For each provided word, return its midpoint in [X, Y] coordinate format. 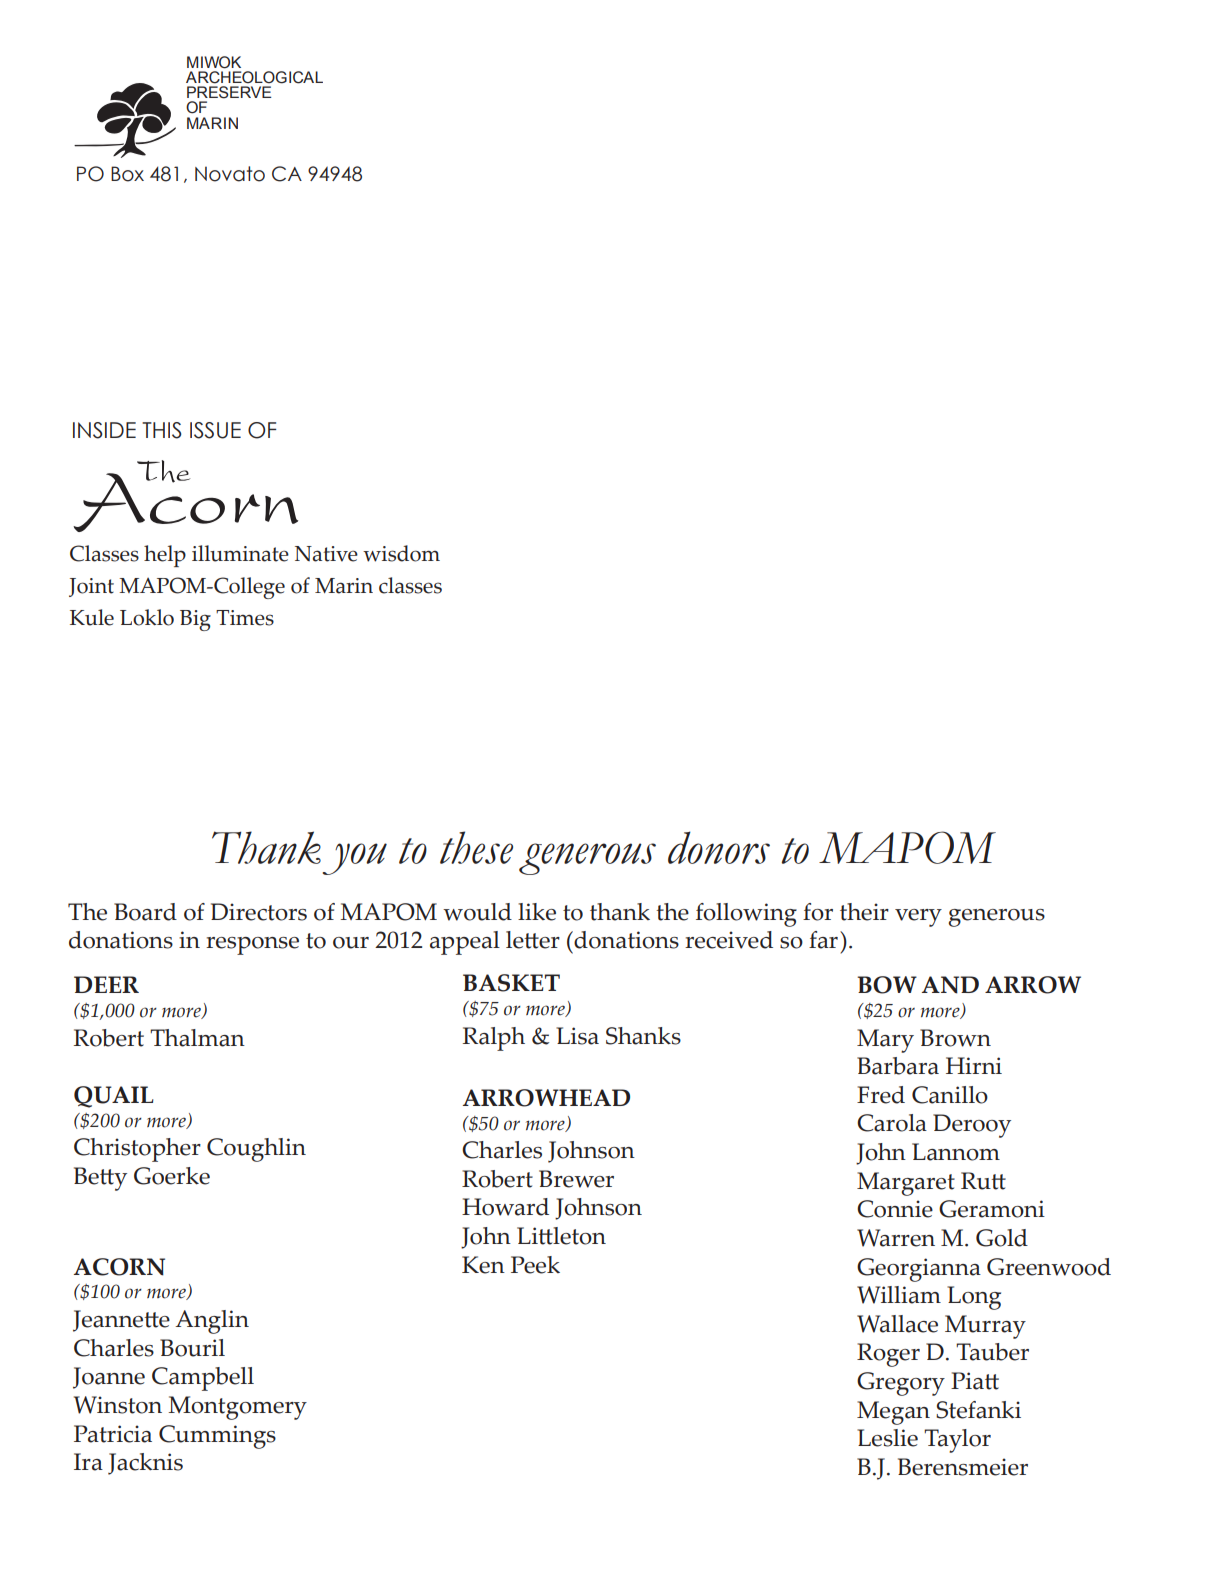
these [476, 847]
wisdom [401, 553]
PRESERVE [229, 92]
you [355, 859]
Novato [230, 174]
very [918, 918]
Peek [535, 1265]
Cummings [217, 1437]
